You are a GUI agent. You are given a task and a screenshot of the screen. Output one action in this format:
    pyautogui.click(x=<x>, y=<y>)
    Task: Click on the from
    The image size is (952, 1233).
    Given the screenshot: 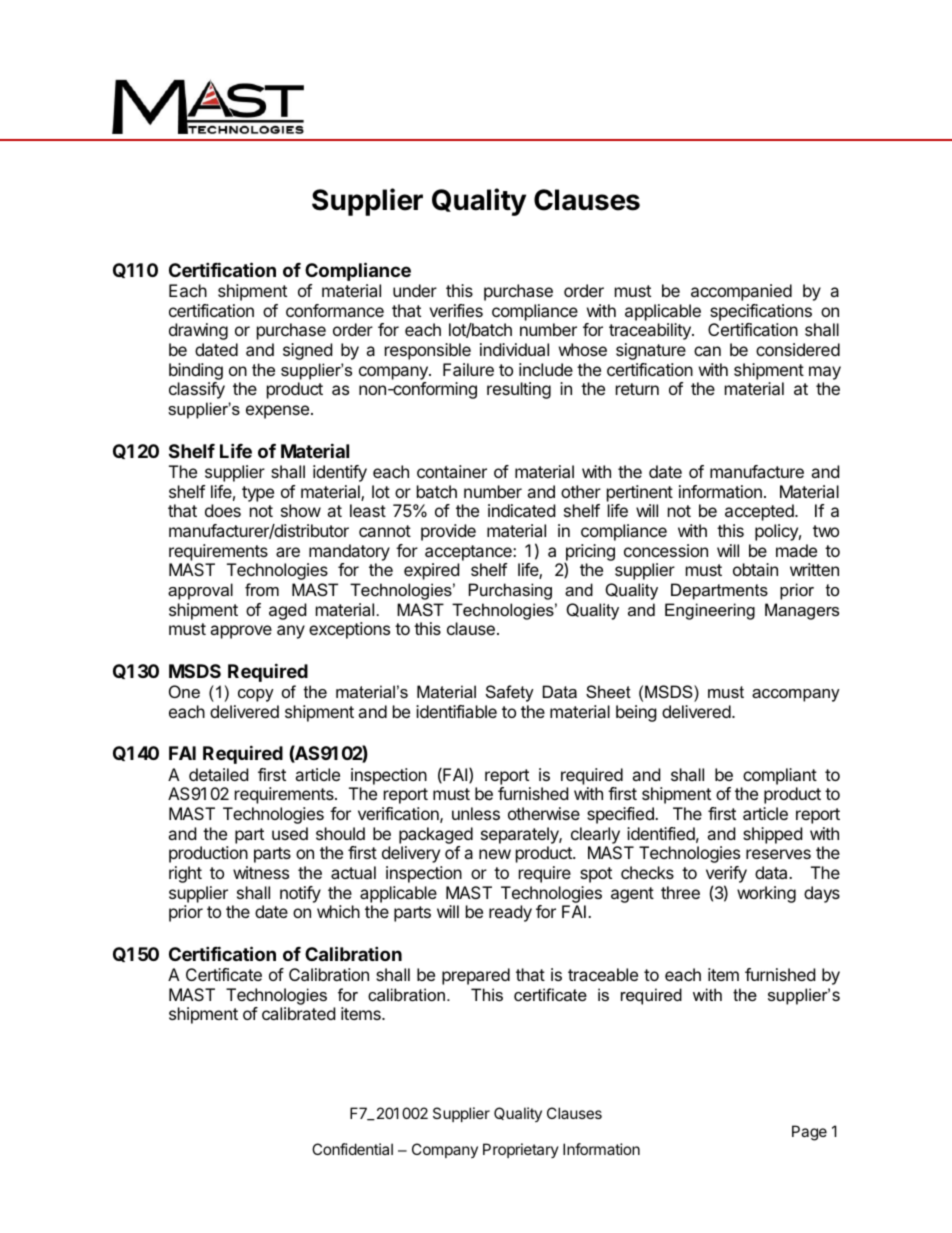 What is the action you would take?
    pyautogui.click(x=262, y=589)
